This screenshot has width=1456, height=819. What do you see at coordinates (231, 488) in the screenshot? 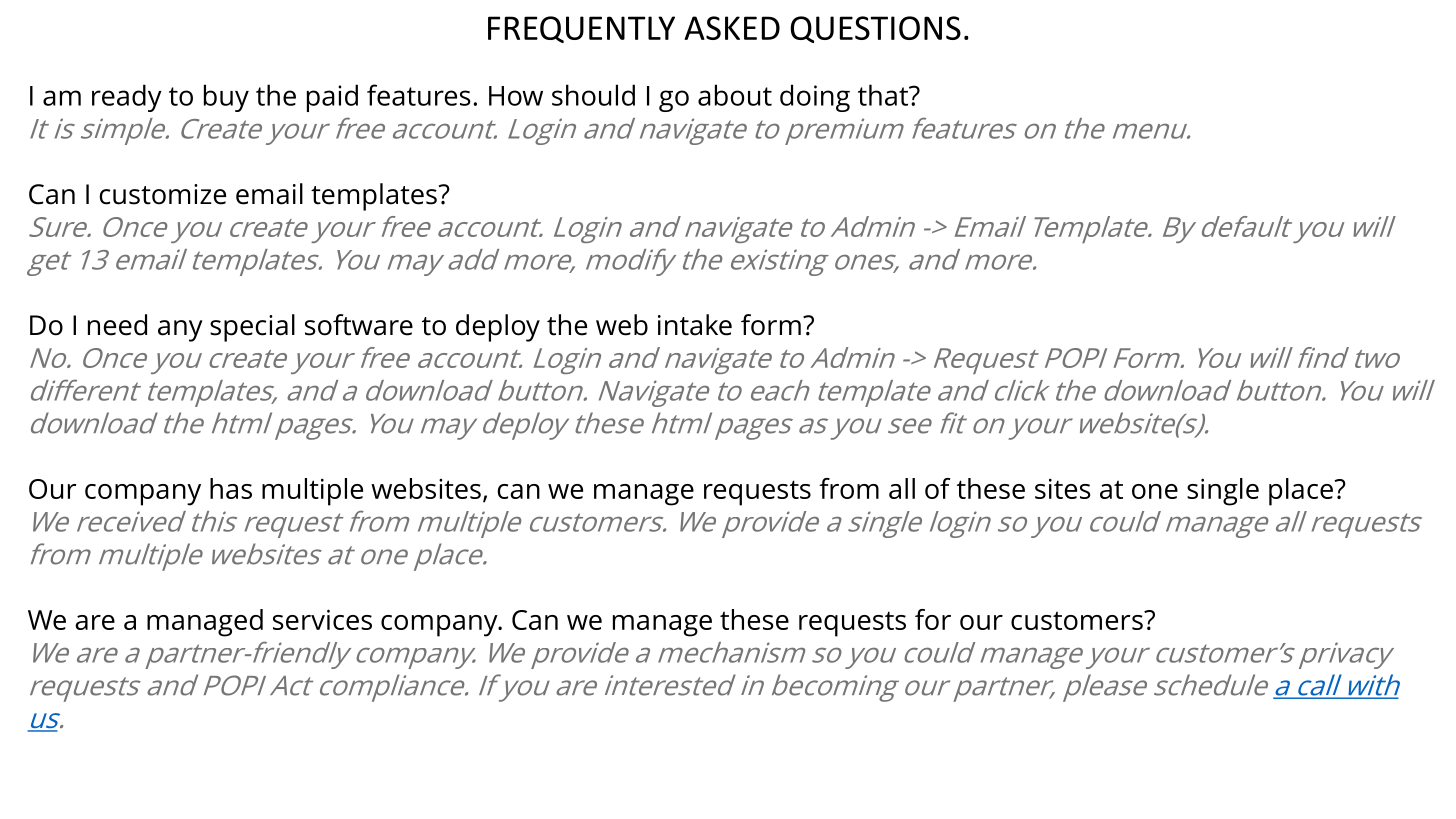
I see `has` at bounding box center [231, 488].
